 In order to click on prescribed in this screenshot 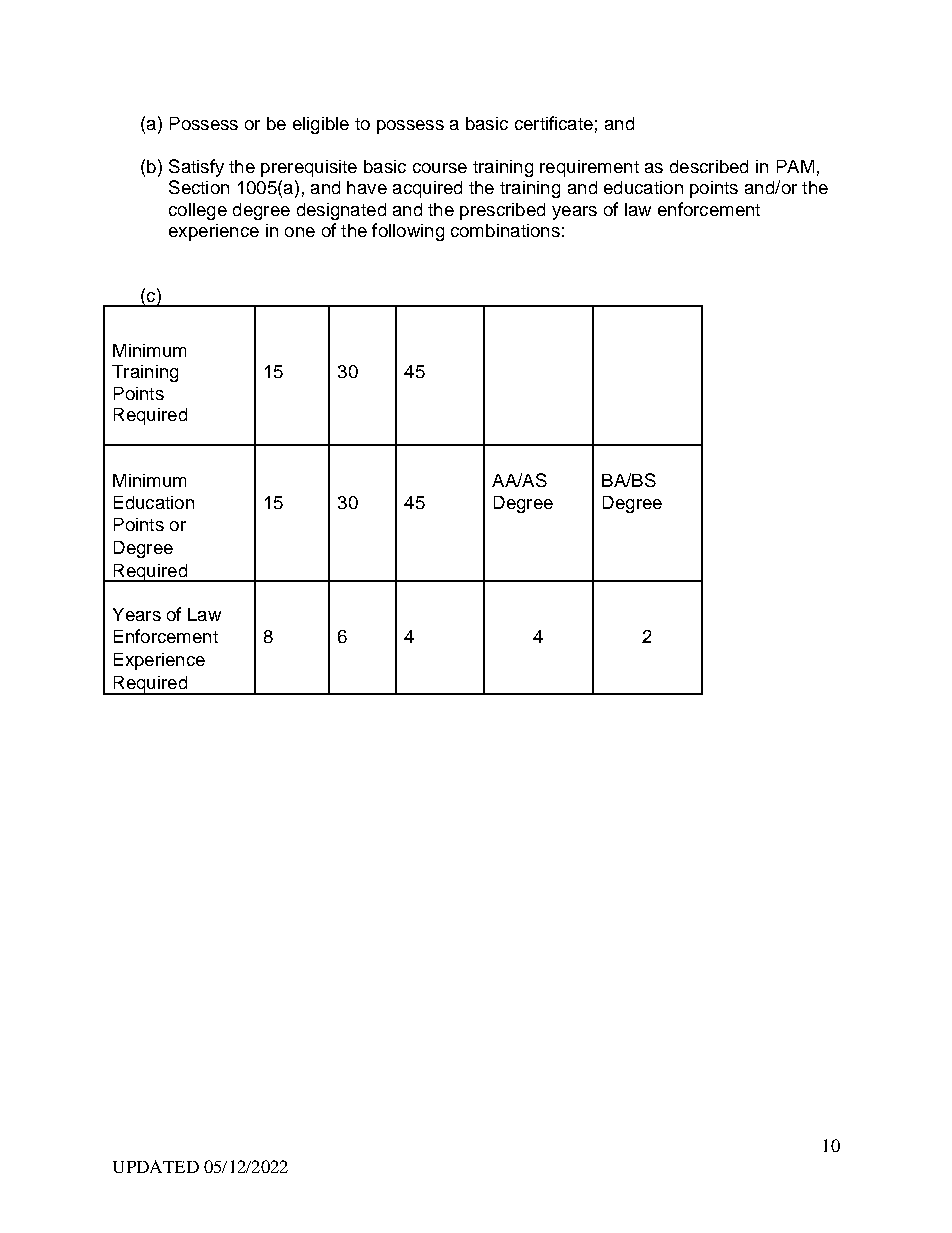, I will do `click(502, 211)`.
